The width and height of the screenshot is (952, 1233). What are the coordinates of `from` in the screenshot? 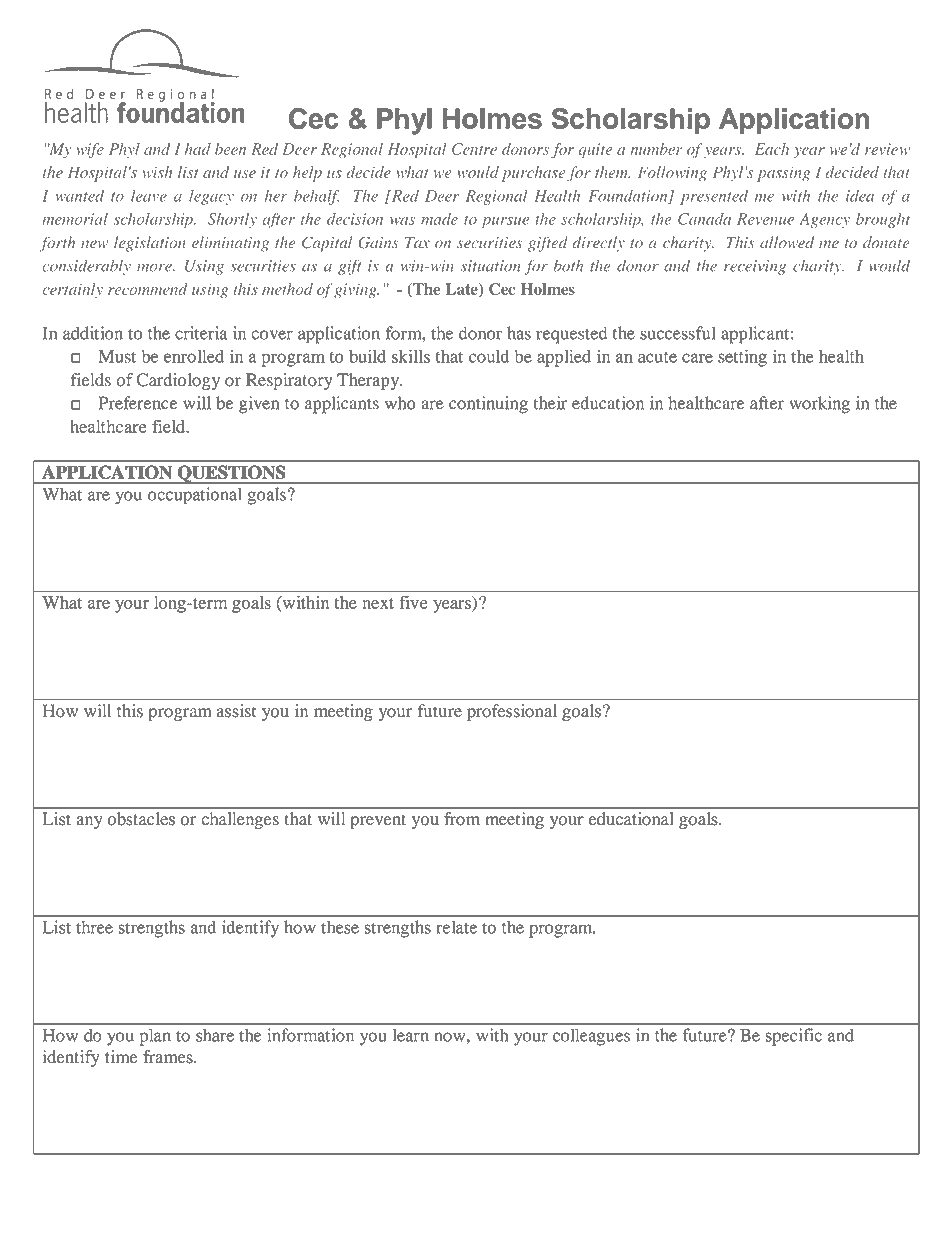 It's located at (462, 819).
